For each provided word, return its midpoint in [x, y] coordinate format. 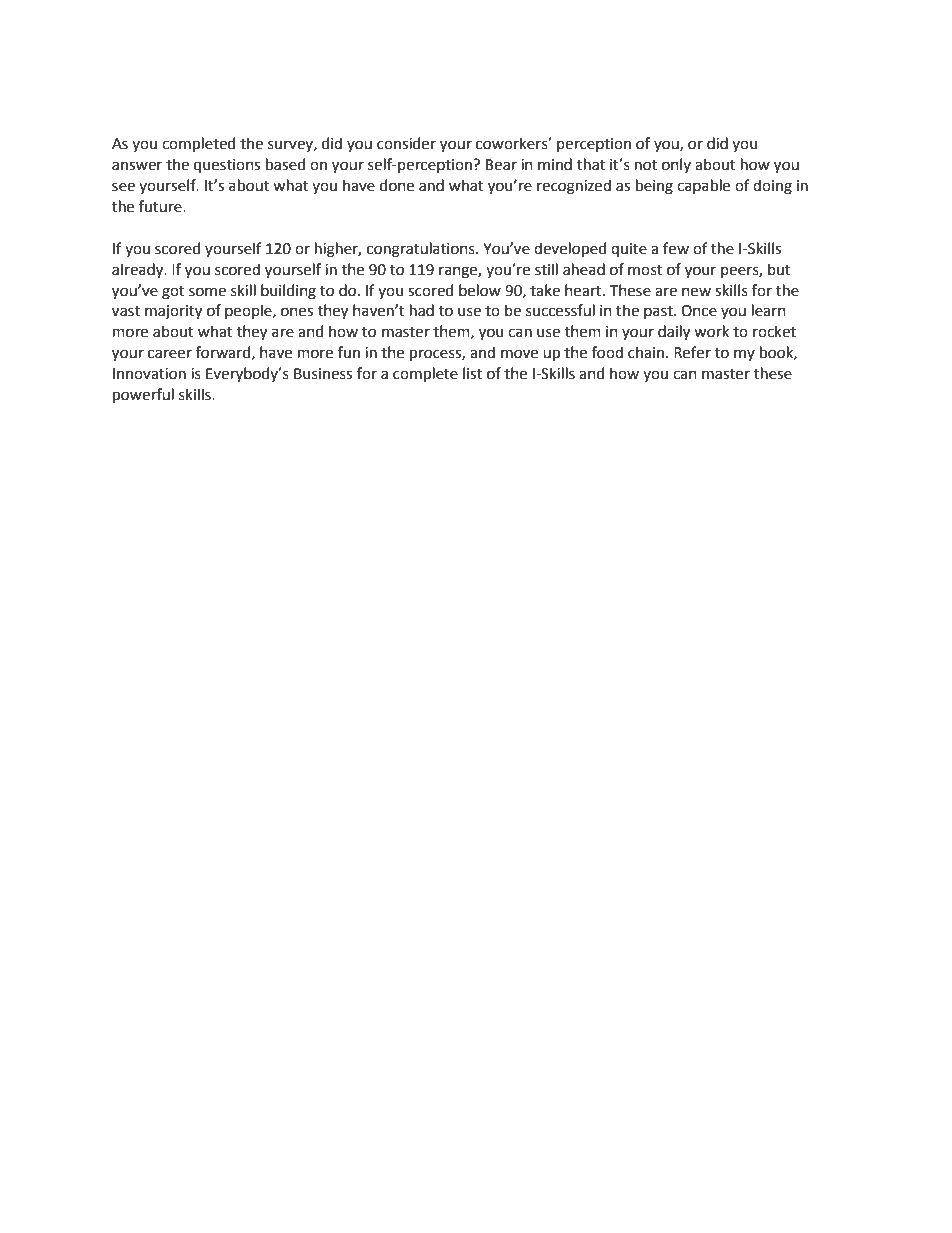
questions [227, 166]
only [676, 165]
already [139, 270]
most [645, 270]
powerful [143, 395]
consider [406, 143]
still [546, 269]
